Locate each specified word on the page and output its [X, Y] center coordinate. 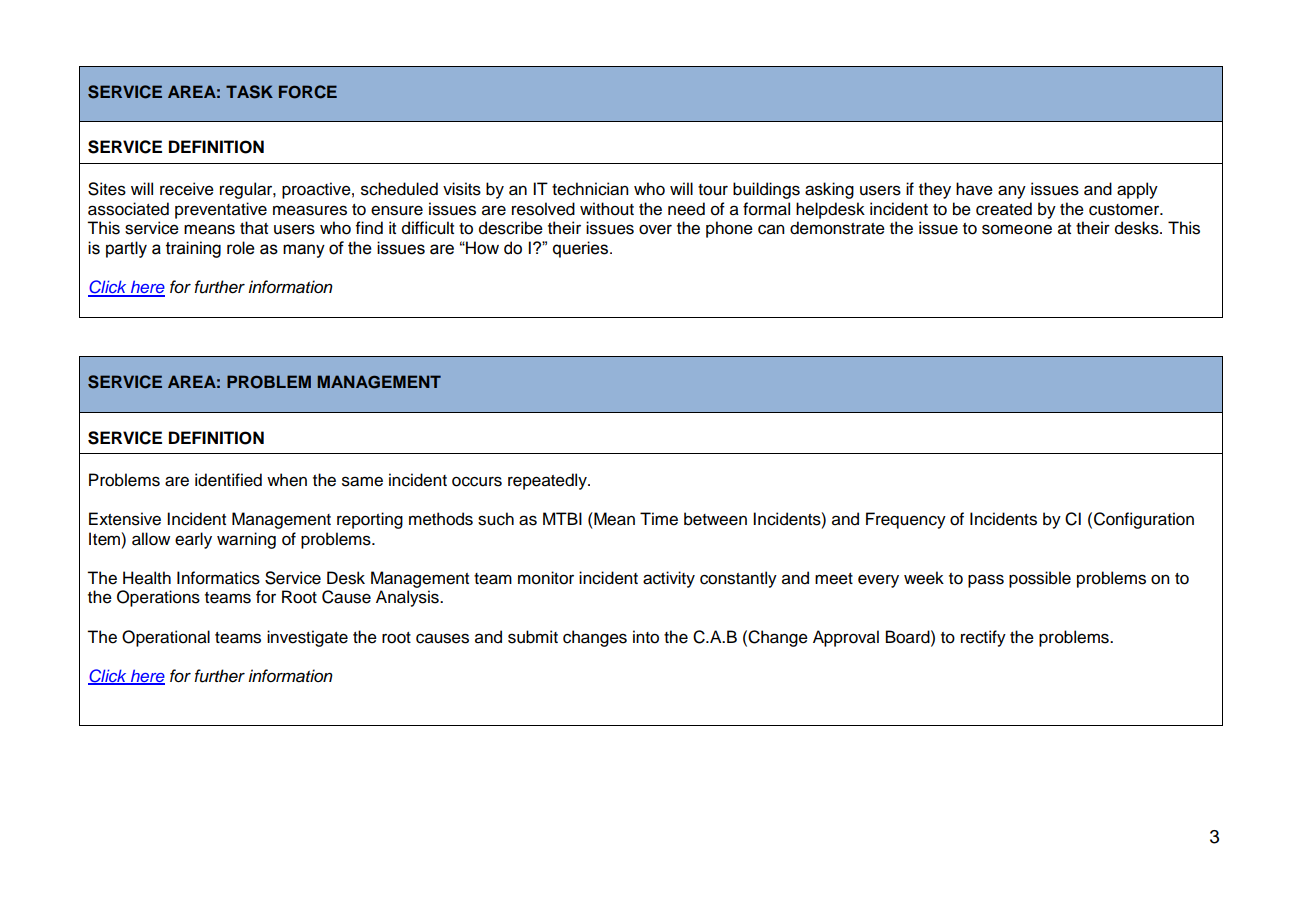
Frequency [906, 520]
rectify [983, 638]
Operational [166, 638]
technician [590, 189]
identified [228, 480]
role [241, 248]
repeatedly [548, 481]
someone [1017, 229]
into [646, 637]
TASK [249, 92]
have [974, 189]
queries [582, 249]
